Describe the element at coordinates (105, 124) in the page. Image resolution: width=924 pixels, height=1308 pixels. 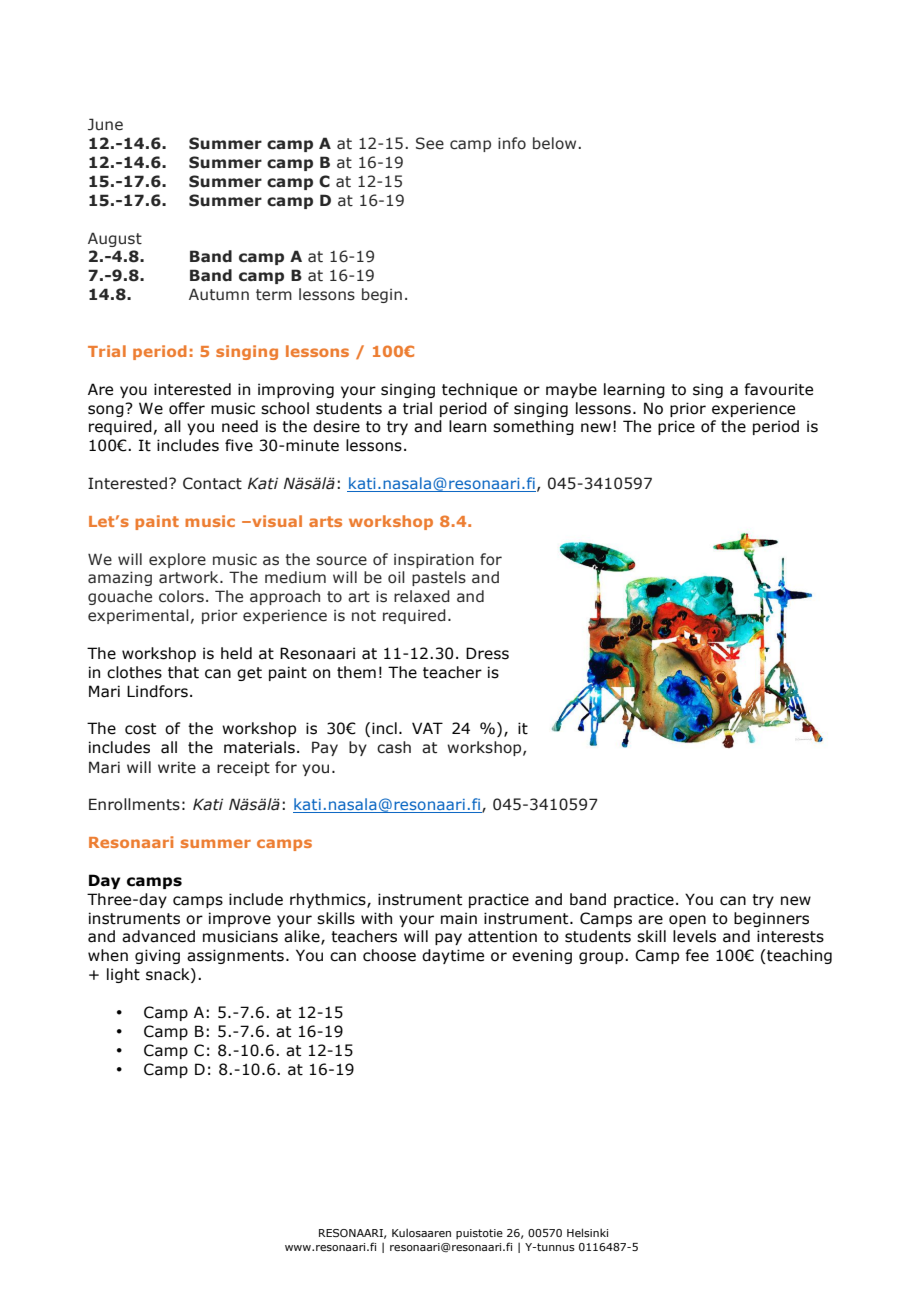
I see `June` at that location.
